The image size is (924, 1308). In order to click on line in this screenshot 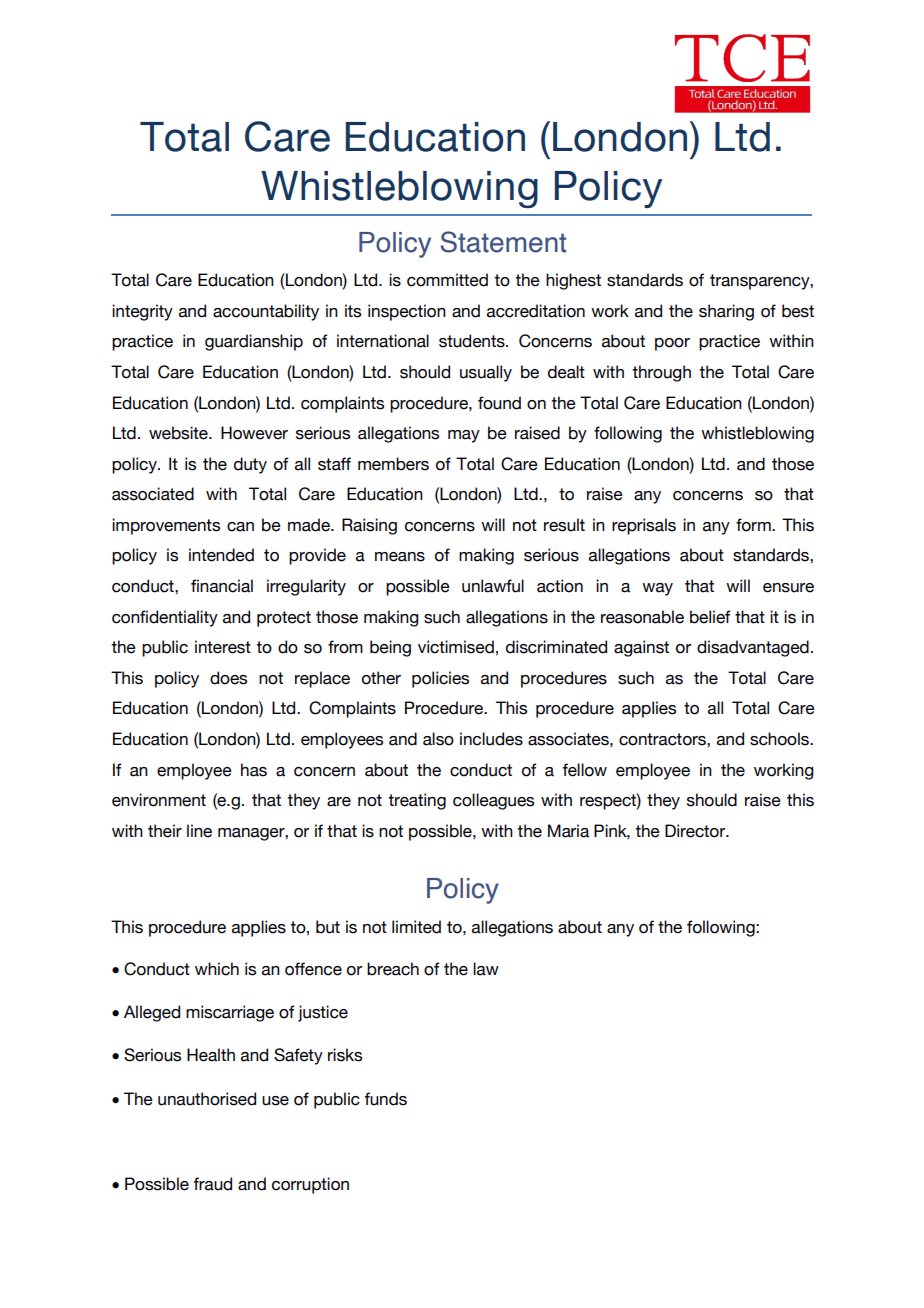, I will do `click(199, 831)`.
